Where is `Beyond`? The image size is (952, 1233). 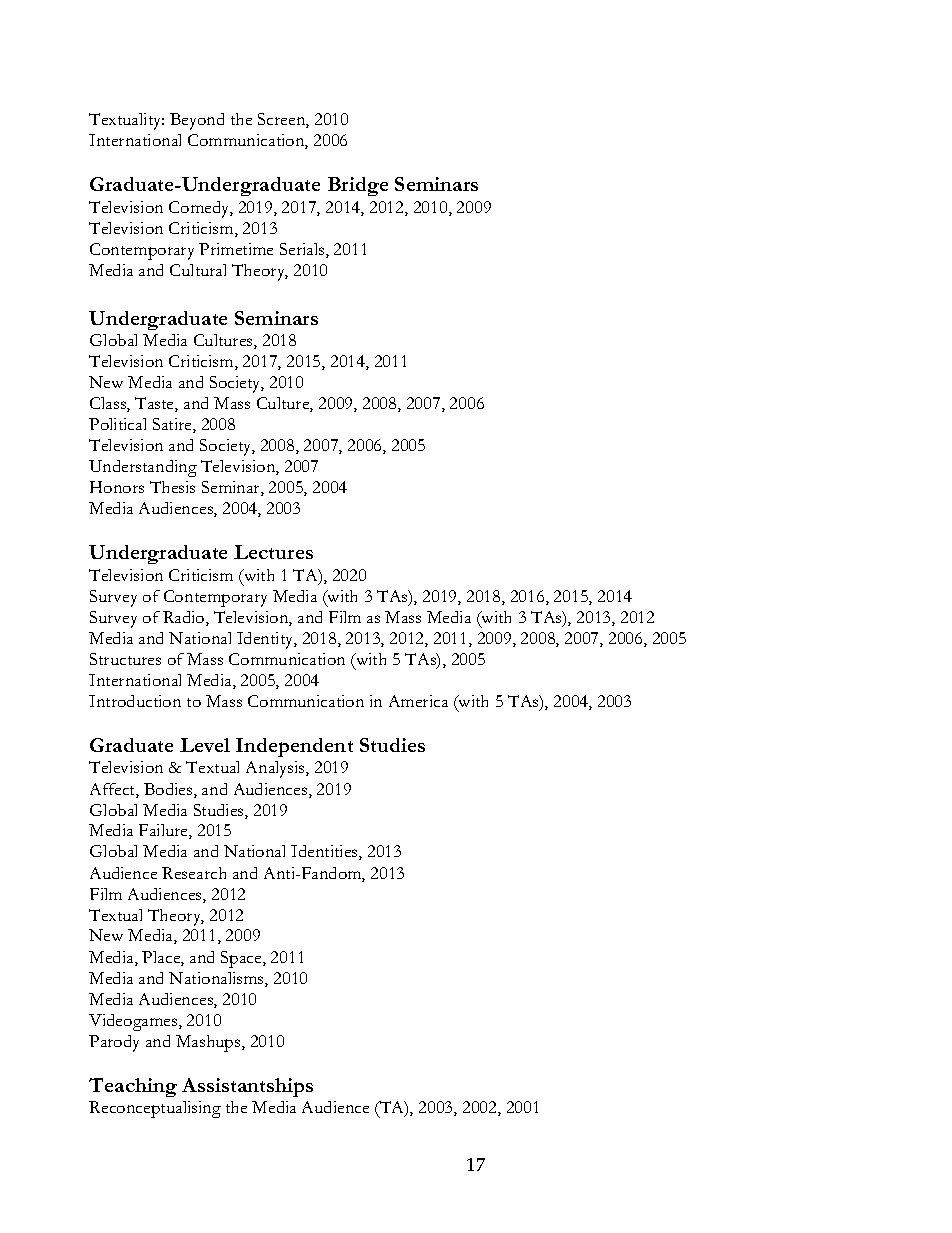
Beyond is located at coordinates (197, 121).
